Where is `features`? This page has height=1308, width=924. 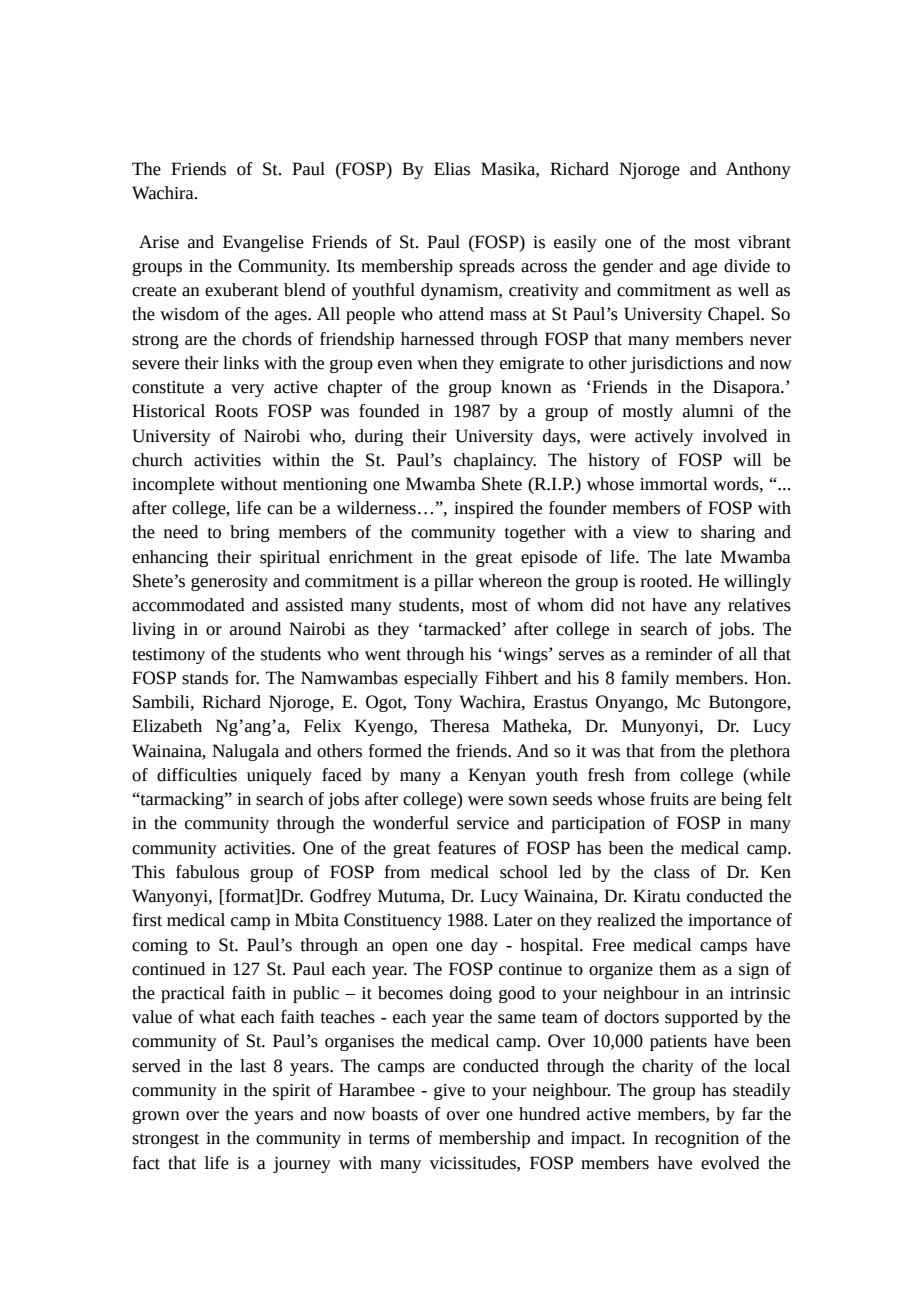
features is located at coordinates (467, 848).
